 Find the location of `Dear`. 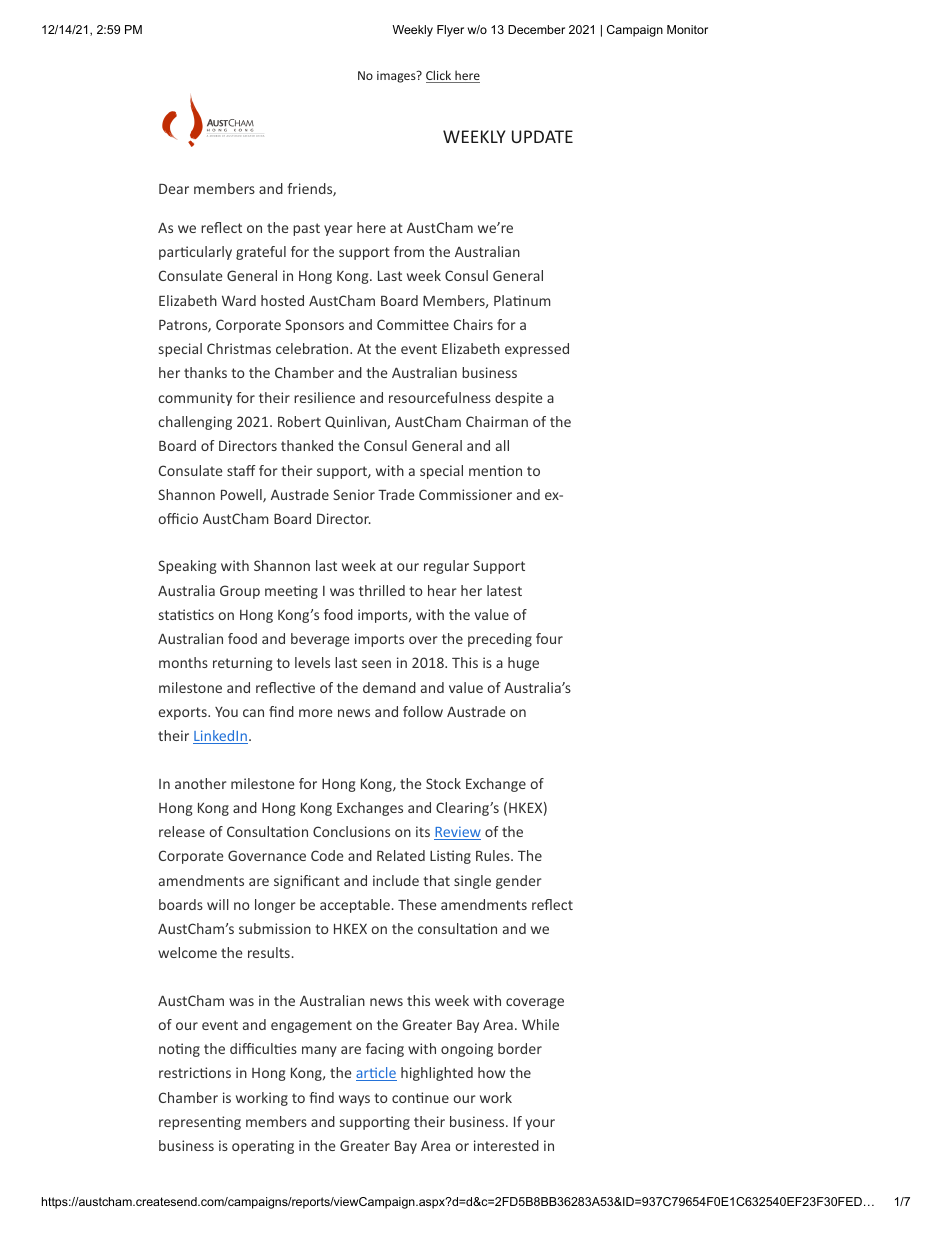

Dear is located at coordinates (174, 189).
